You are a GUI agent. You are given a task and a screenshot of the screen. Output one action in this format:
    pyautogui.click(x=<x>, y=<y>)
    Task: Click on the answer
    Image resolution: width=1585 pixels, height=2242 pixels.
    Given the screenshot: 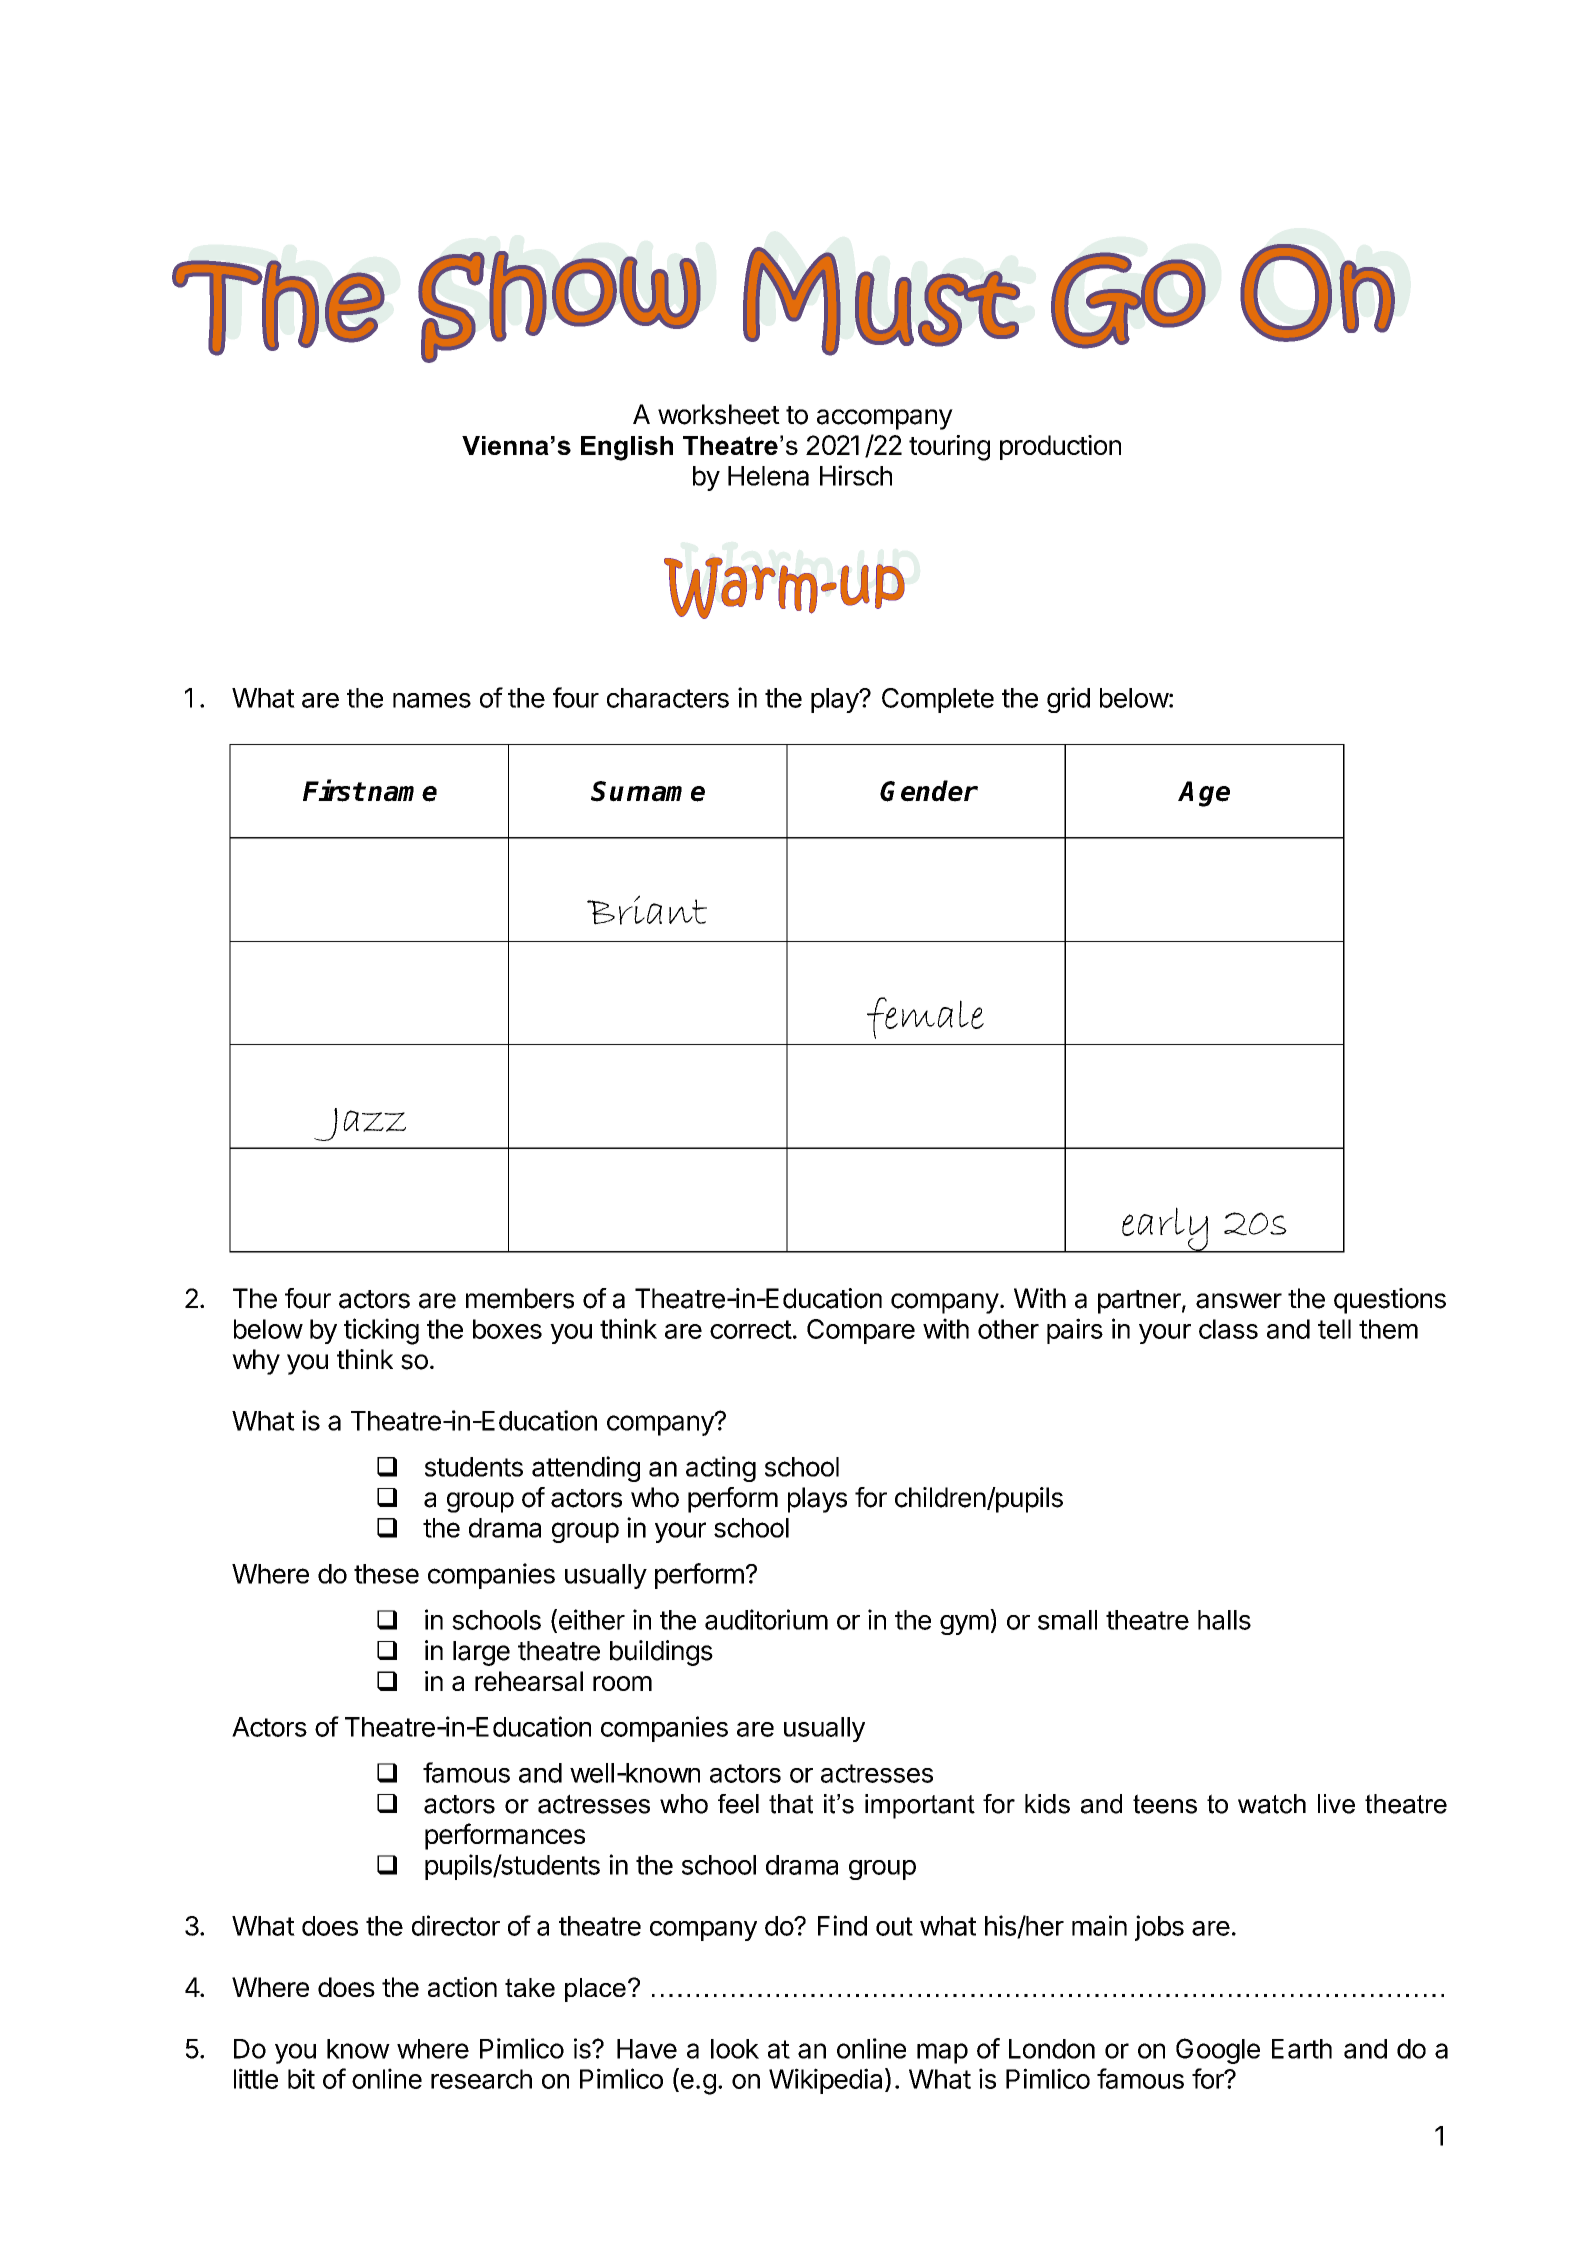 What is the action you would take?
    pyautogui.click(x=1239, y=1301)
